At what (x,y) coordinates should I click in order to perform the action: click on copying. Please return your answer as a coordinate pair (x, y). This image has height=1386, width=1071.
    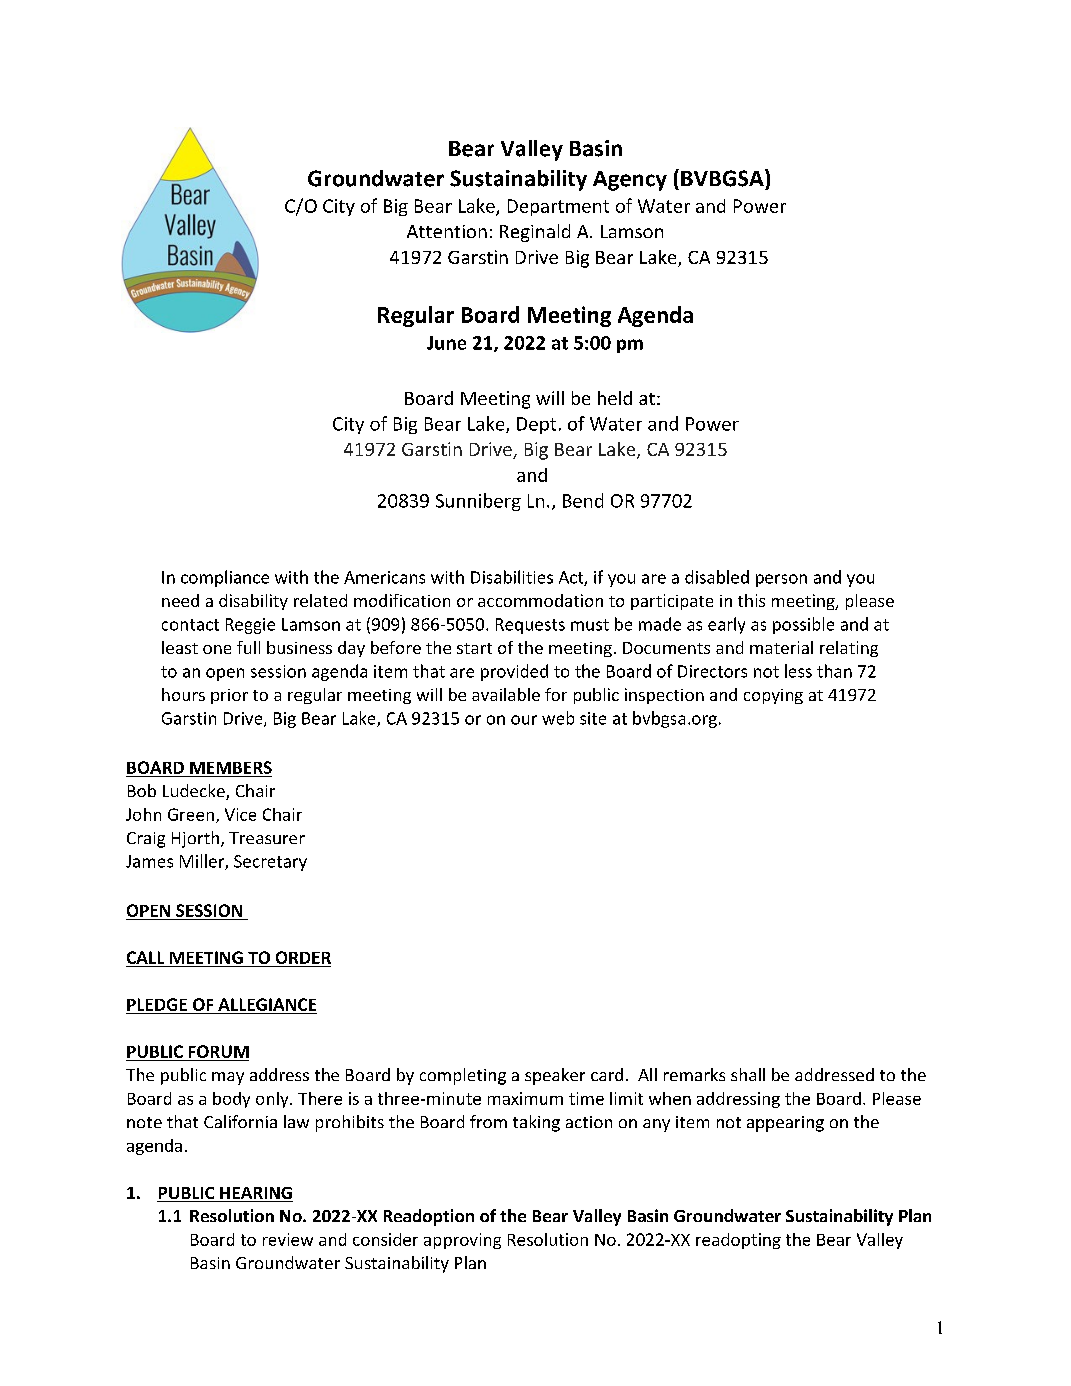
    Looking at the image, I should click on (773, 696).
